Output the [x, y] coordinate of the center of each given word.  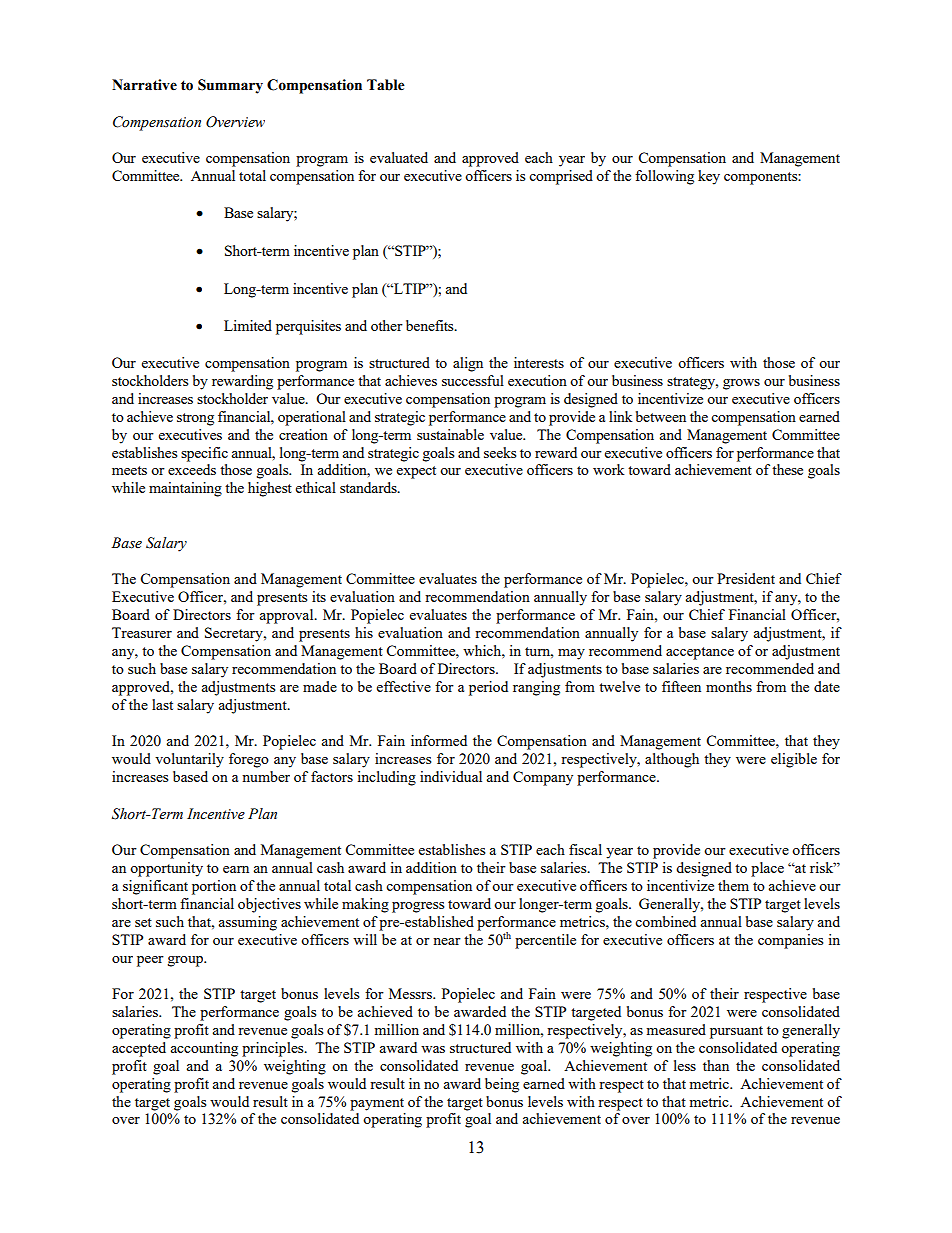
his [364, 632]
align [468, 364]
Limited [248, 325]
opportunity [166, 869]
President [746, 578]
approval [287, 616]
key [709, 177]
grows [741, 384]
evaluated [399, 157]
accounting [204, 1049]
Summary [230, 86]
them [733, 885]
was [433, 1049]
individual [451, 776]
